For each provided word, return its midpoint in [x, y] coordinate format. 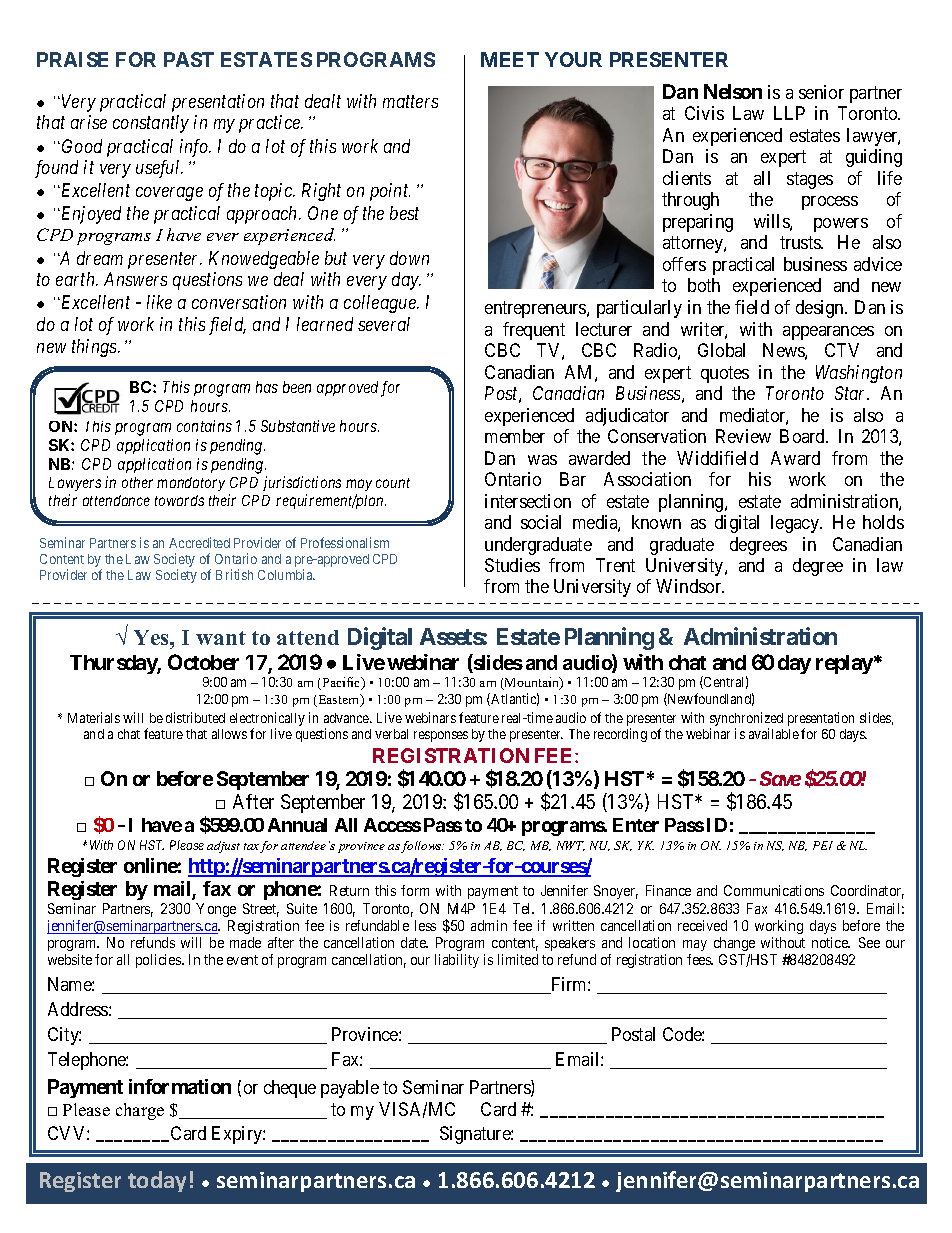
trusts [801, 242]
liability [457, 961]
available [774, 733]
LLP [789, 113]
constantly [151, 124]
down [409, 258]
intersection [528, 501]
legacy [796, 524]
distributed [195, 717]
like [159, 302]
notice [831, 942]
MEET [510, 59]
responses [441, 736]
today [157, 1181]
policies [159, 961]
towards [179, 500]
